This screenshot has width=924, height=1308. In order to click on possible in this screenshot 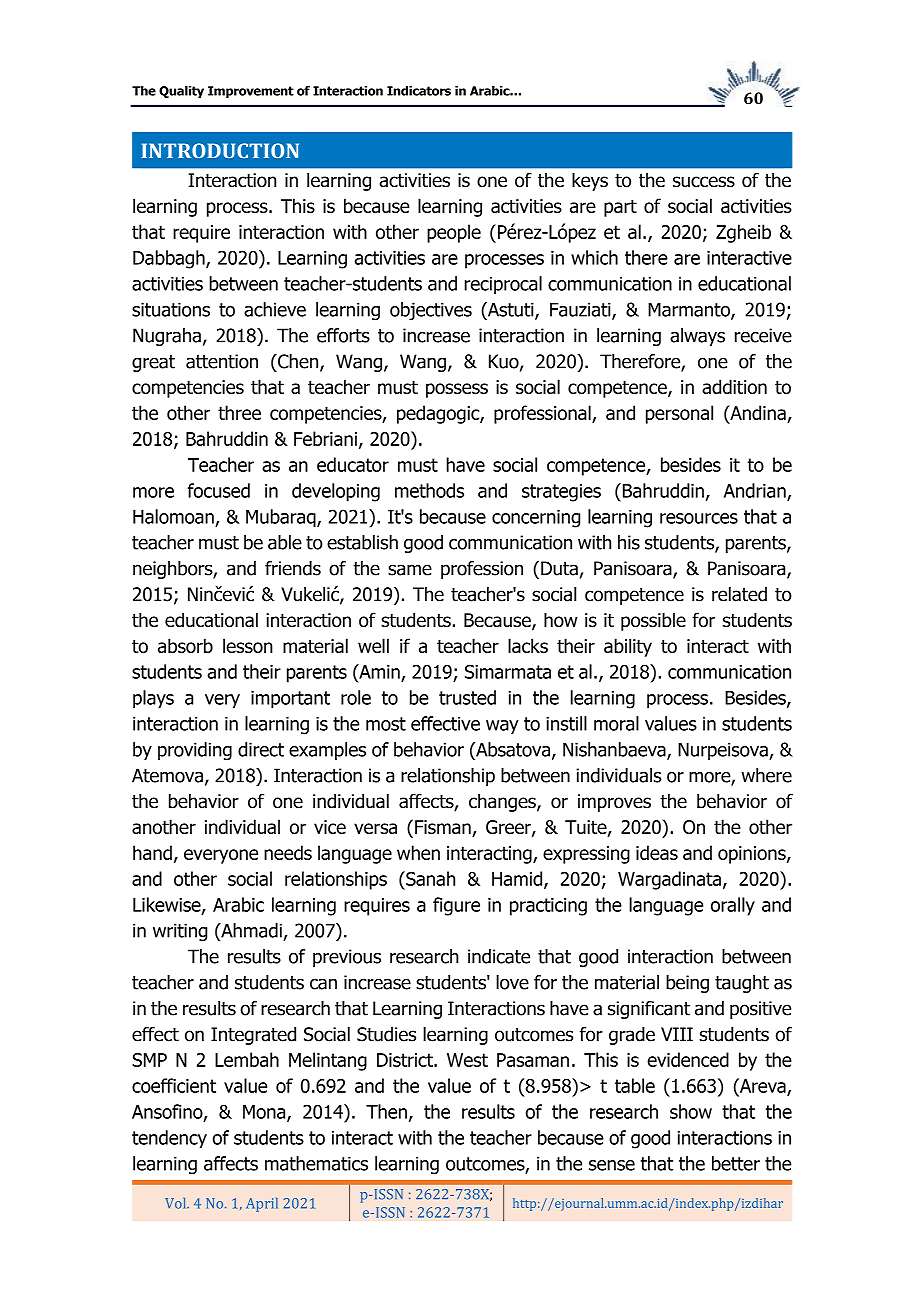, I will do `click(653, 621)`.
